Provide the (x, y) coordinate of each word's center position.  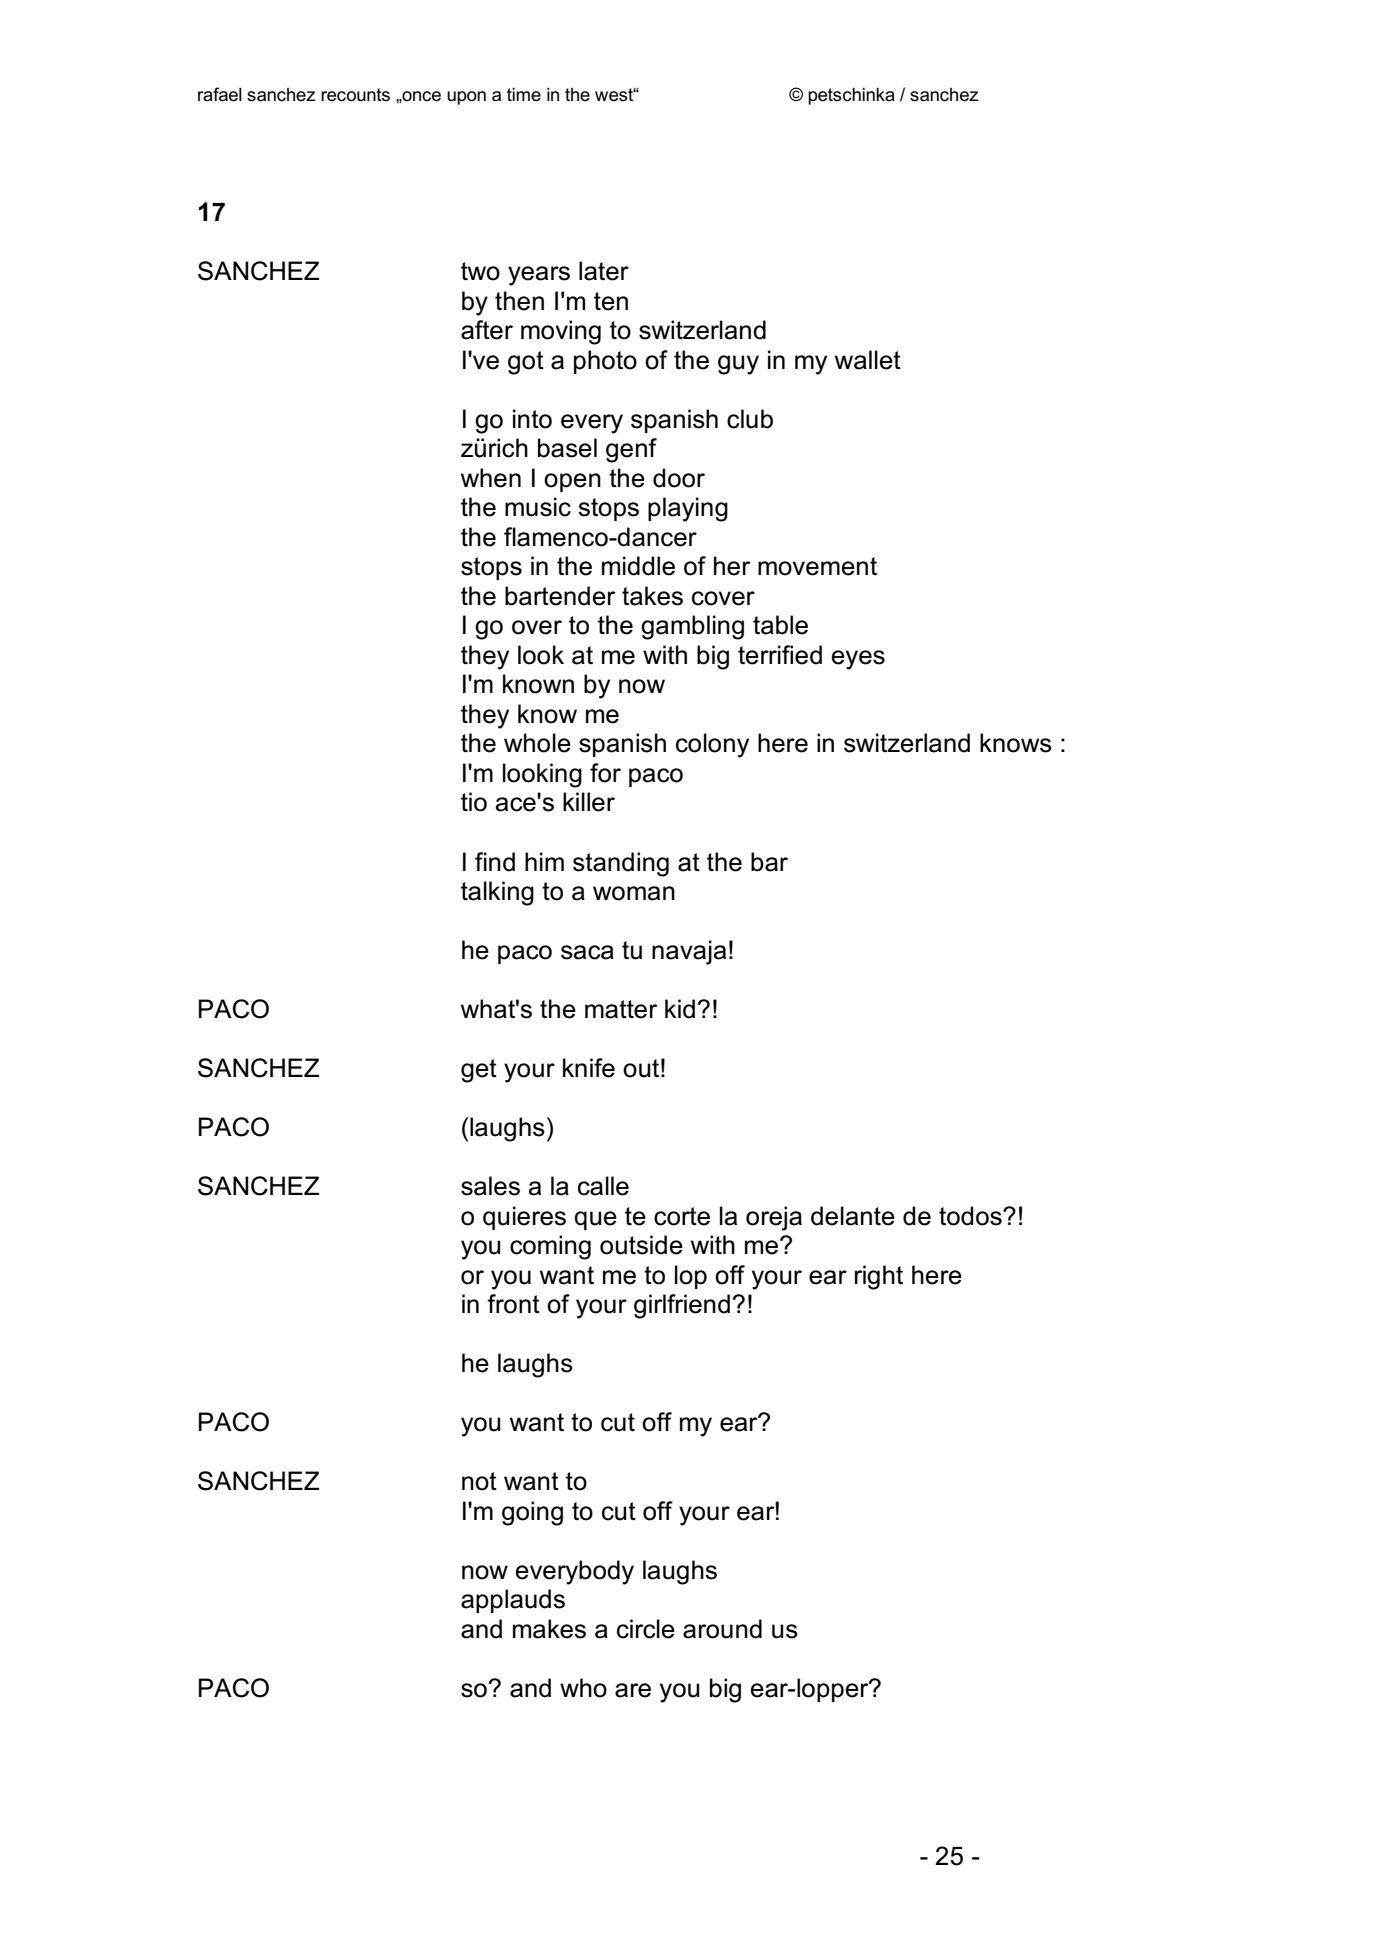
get (479, 1071)
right (879, 1277)
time (524, 95)
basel (567, 448)
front (513, 1304)
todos (971, 1216)
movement (817, 566)
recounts (355, 95)
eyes (858, 660)
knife (589, 1068)
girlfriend (682, 1306)
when (491, 478)
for (605, 773)
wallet (868, 360)
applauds (513, 1601)
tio (474, 802)
